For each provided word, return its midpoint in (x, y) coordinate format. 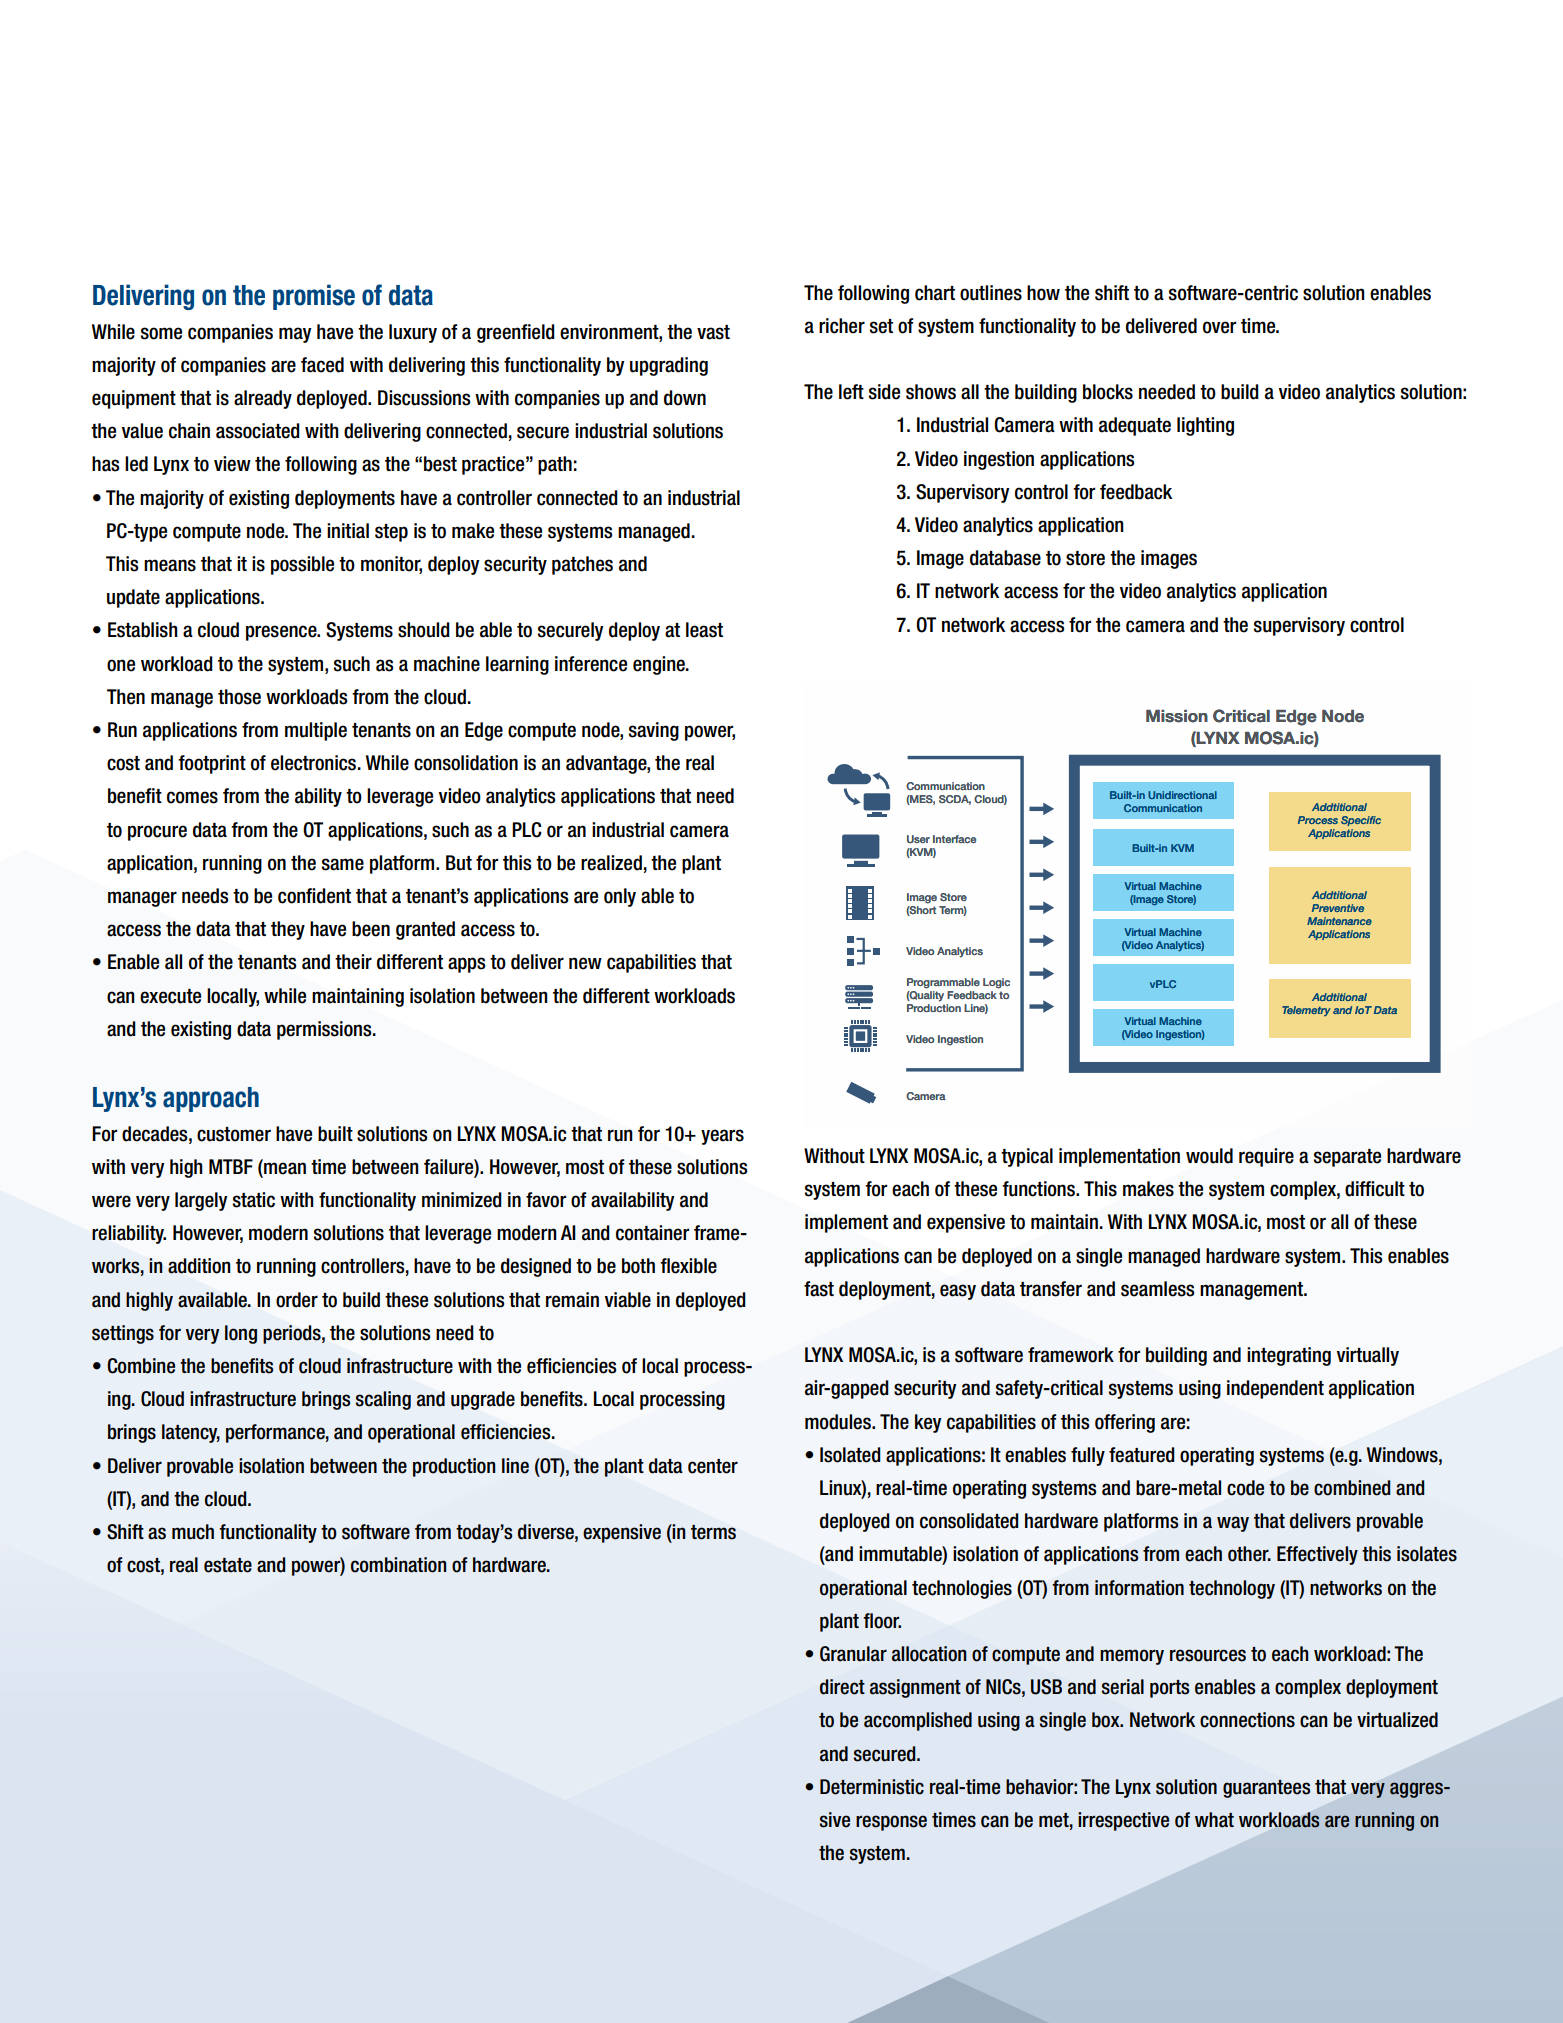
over (1219, 327)
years (722, 1137)
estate (228, 1565)
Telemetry (1306, 1011)
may (295, 335)
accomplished (918, 1721)
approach (211, 1099)
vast (713, 332)
